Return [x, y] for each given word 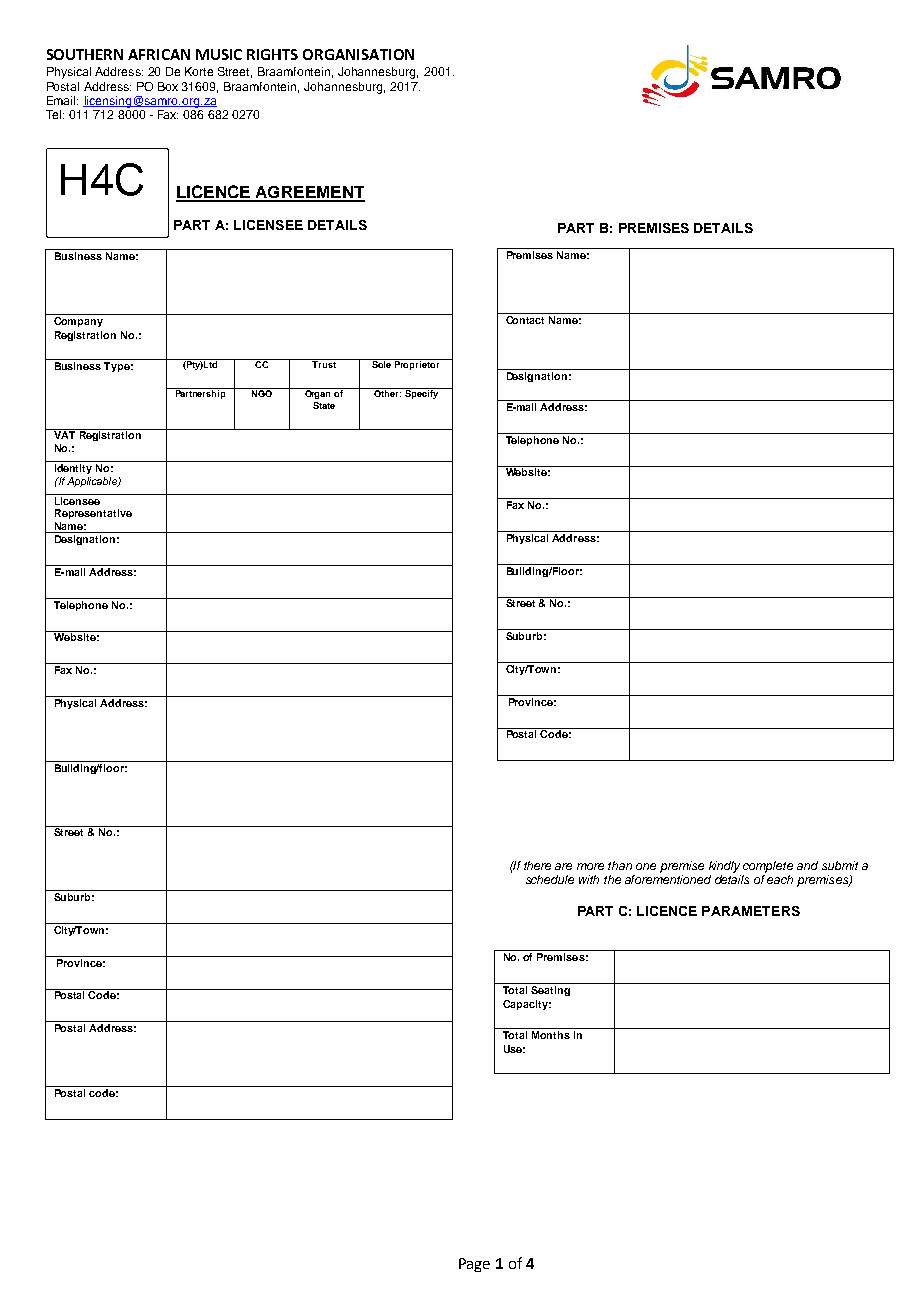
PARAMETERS [751, 911]
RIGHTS [272, 54]
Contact [526, 318]
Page [474, 1265]
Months [551, 1035]
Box [168, 86]
